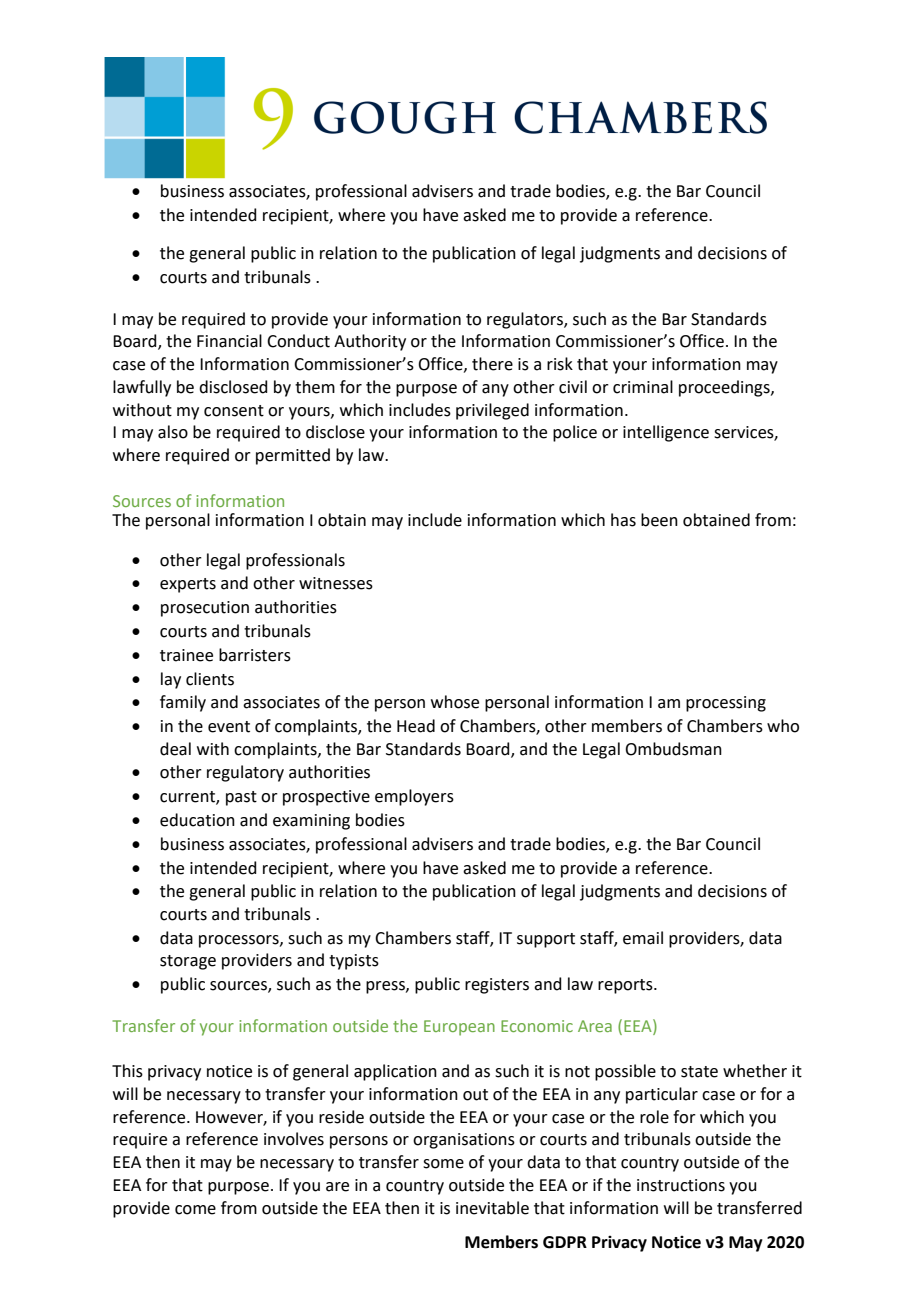 This screenshot has width=924, height=1308. Describe the element at coordinates (459, 1028) in the screenshot. I see `European` at that location.
